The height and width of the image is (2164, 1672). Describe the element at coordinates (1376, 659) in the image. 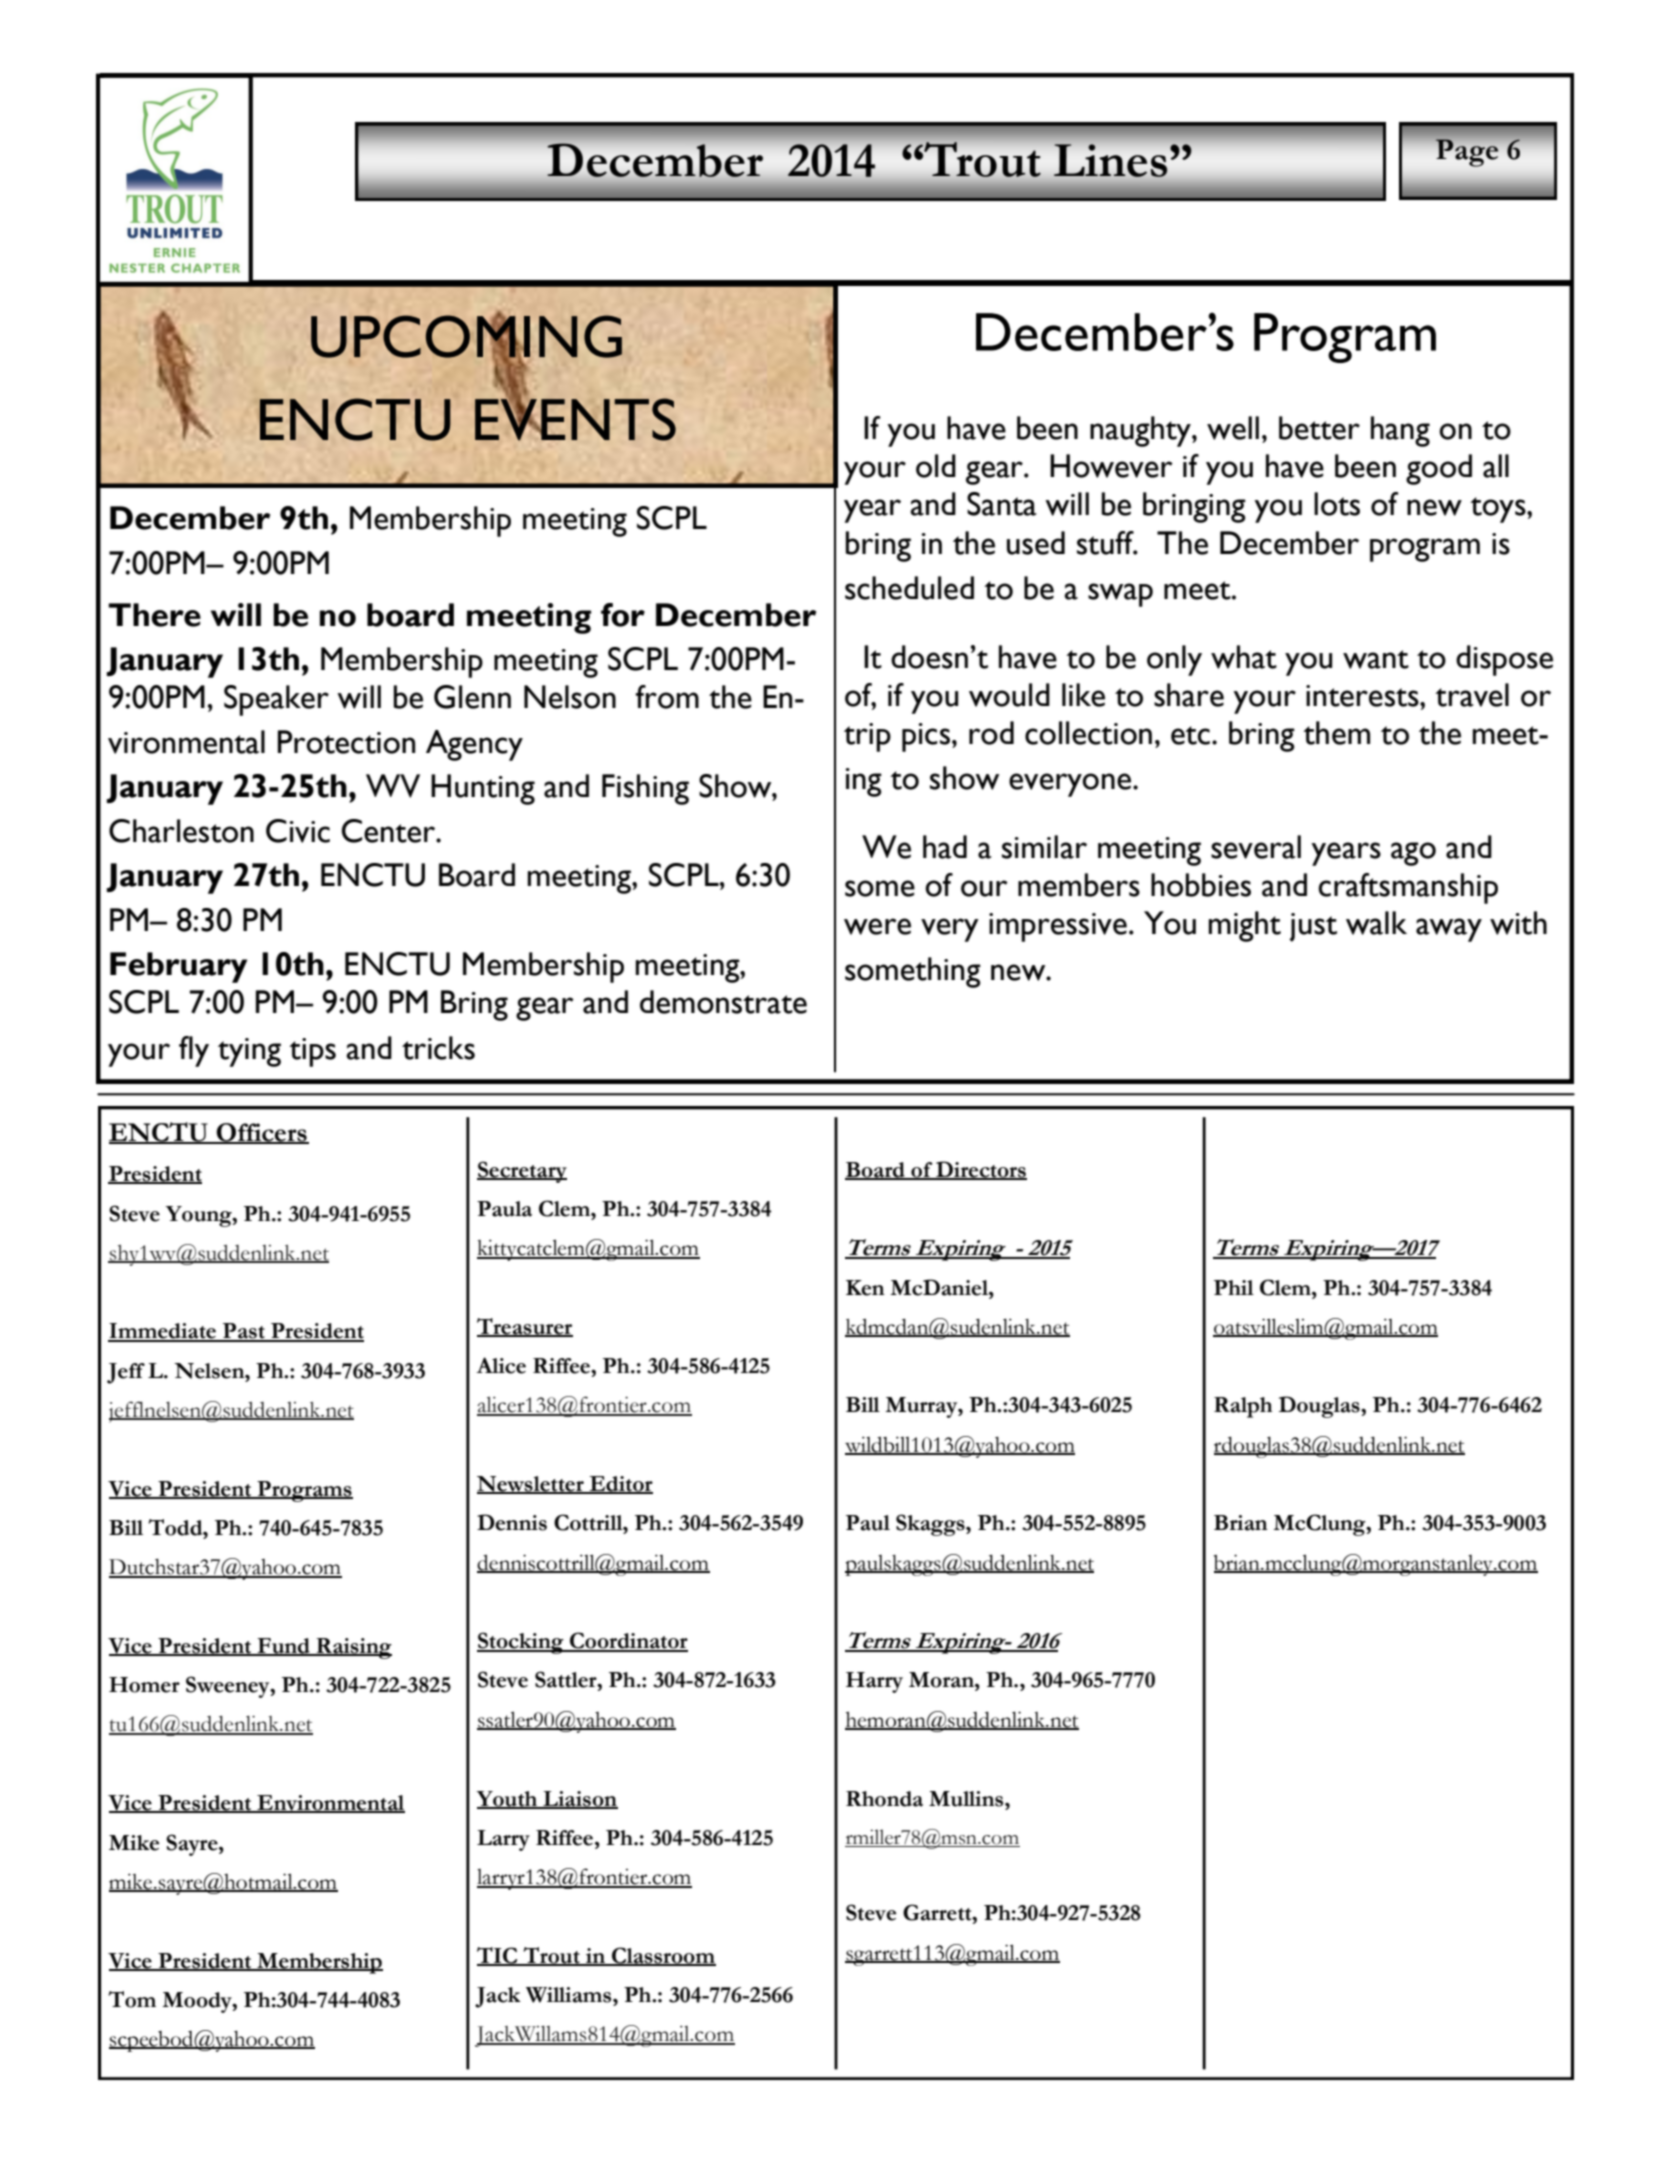

I see `want` at that location.
